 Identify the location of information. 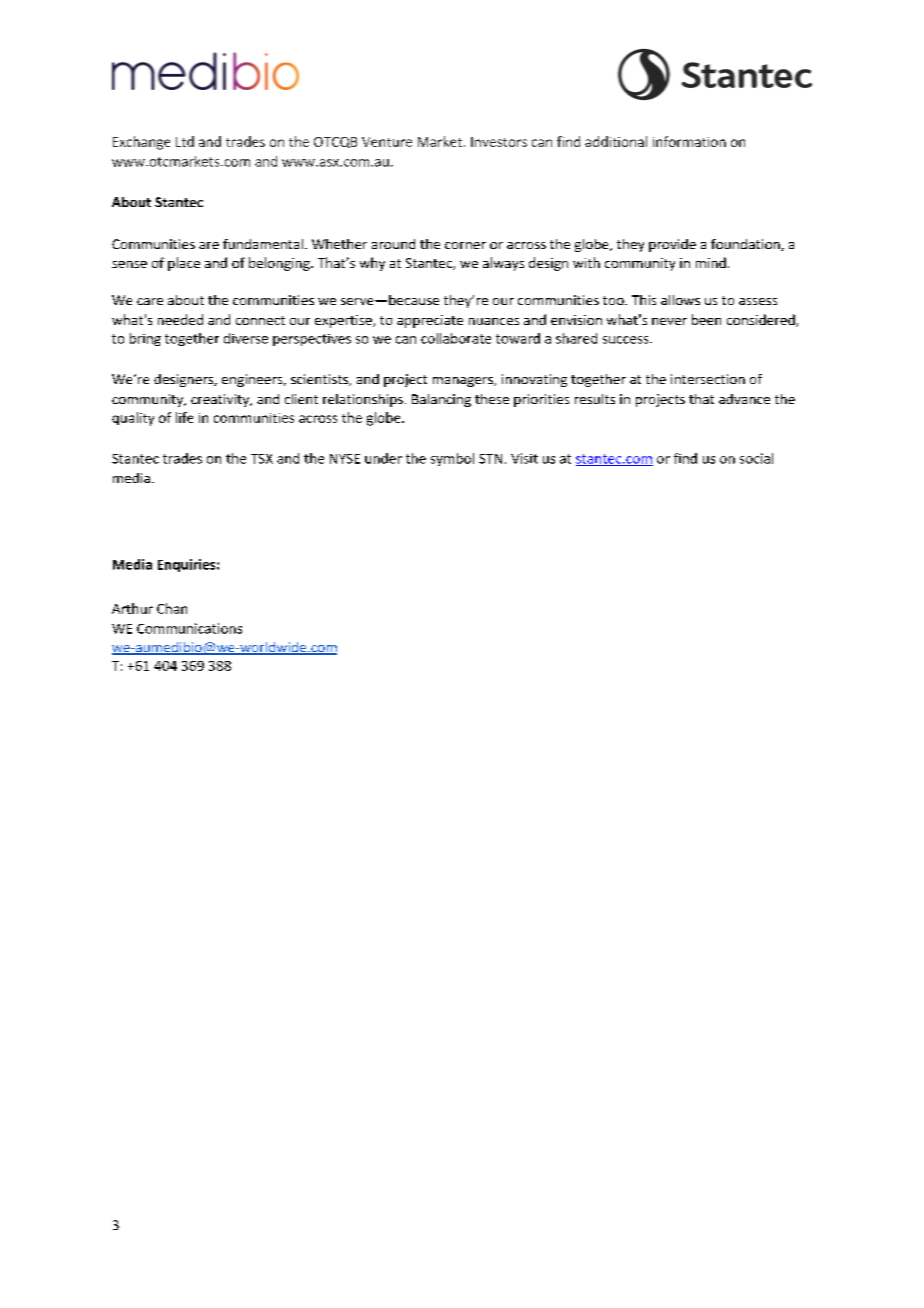
(689, 141).
